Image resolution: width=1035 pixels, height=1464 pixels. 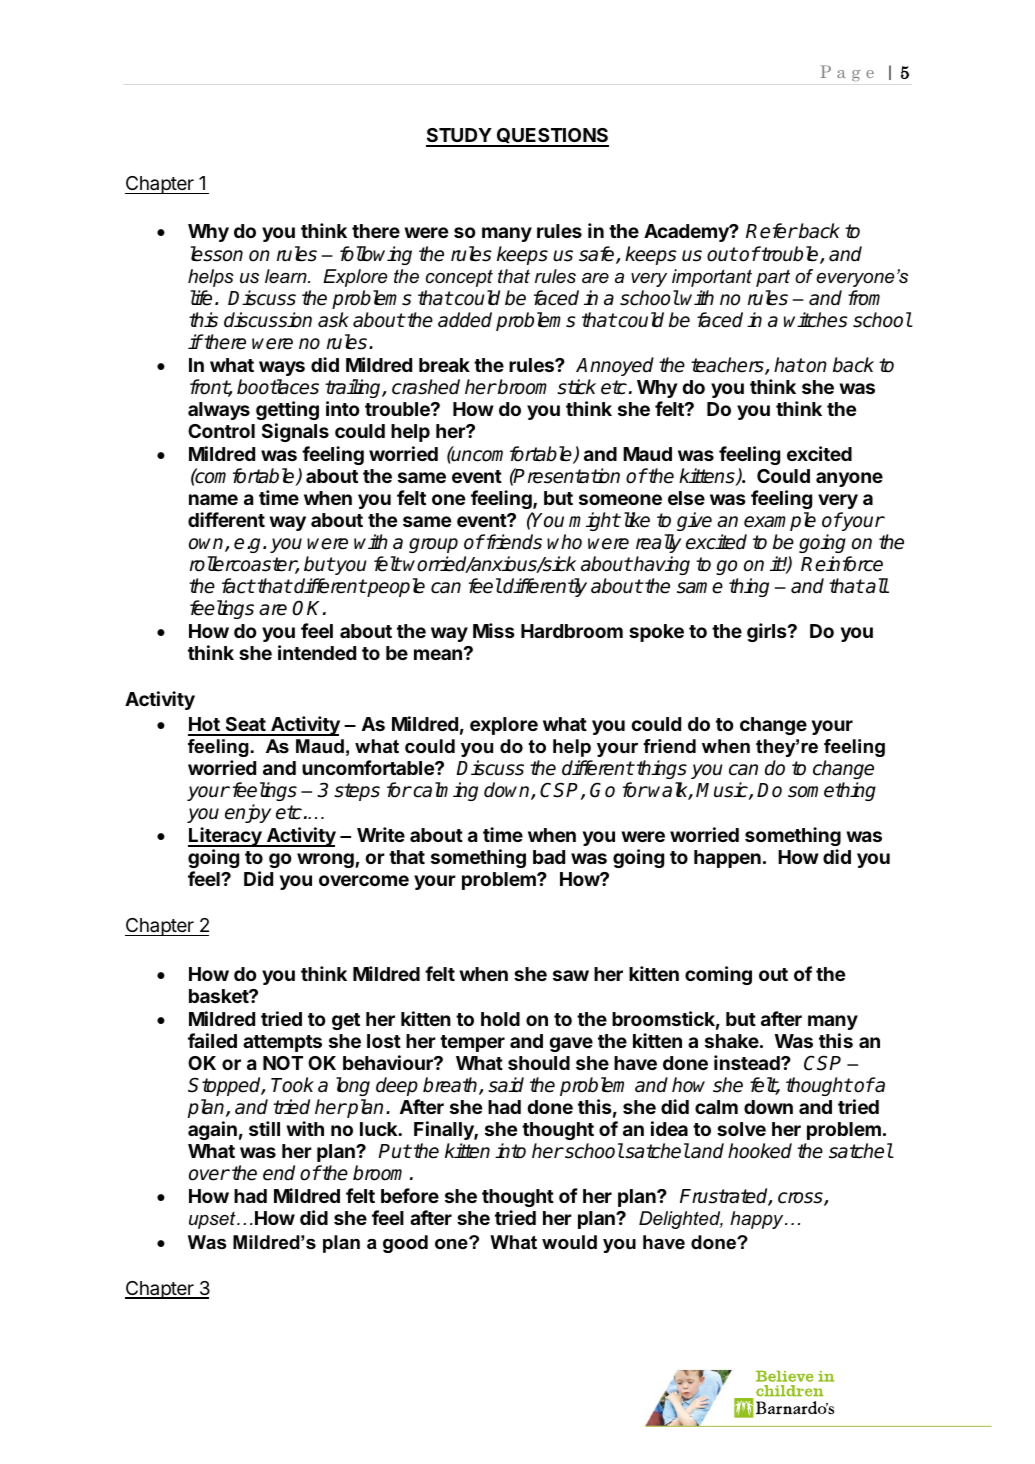 I want to click on might, so click(x=594, y=521).
